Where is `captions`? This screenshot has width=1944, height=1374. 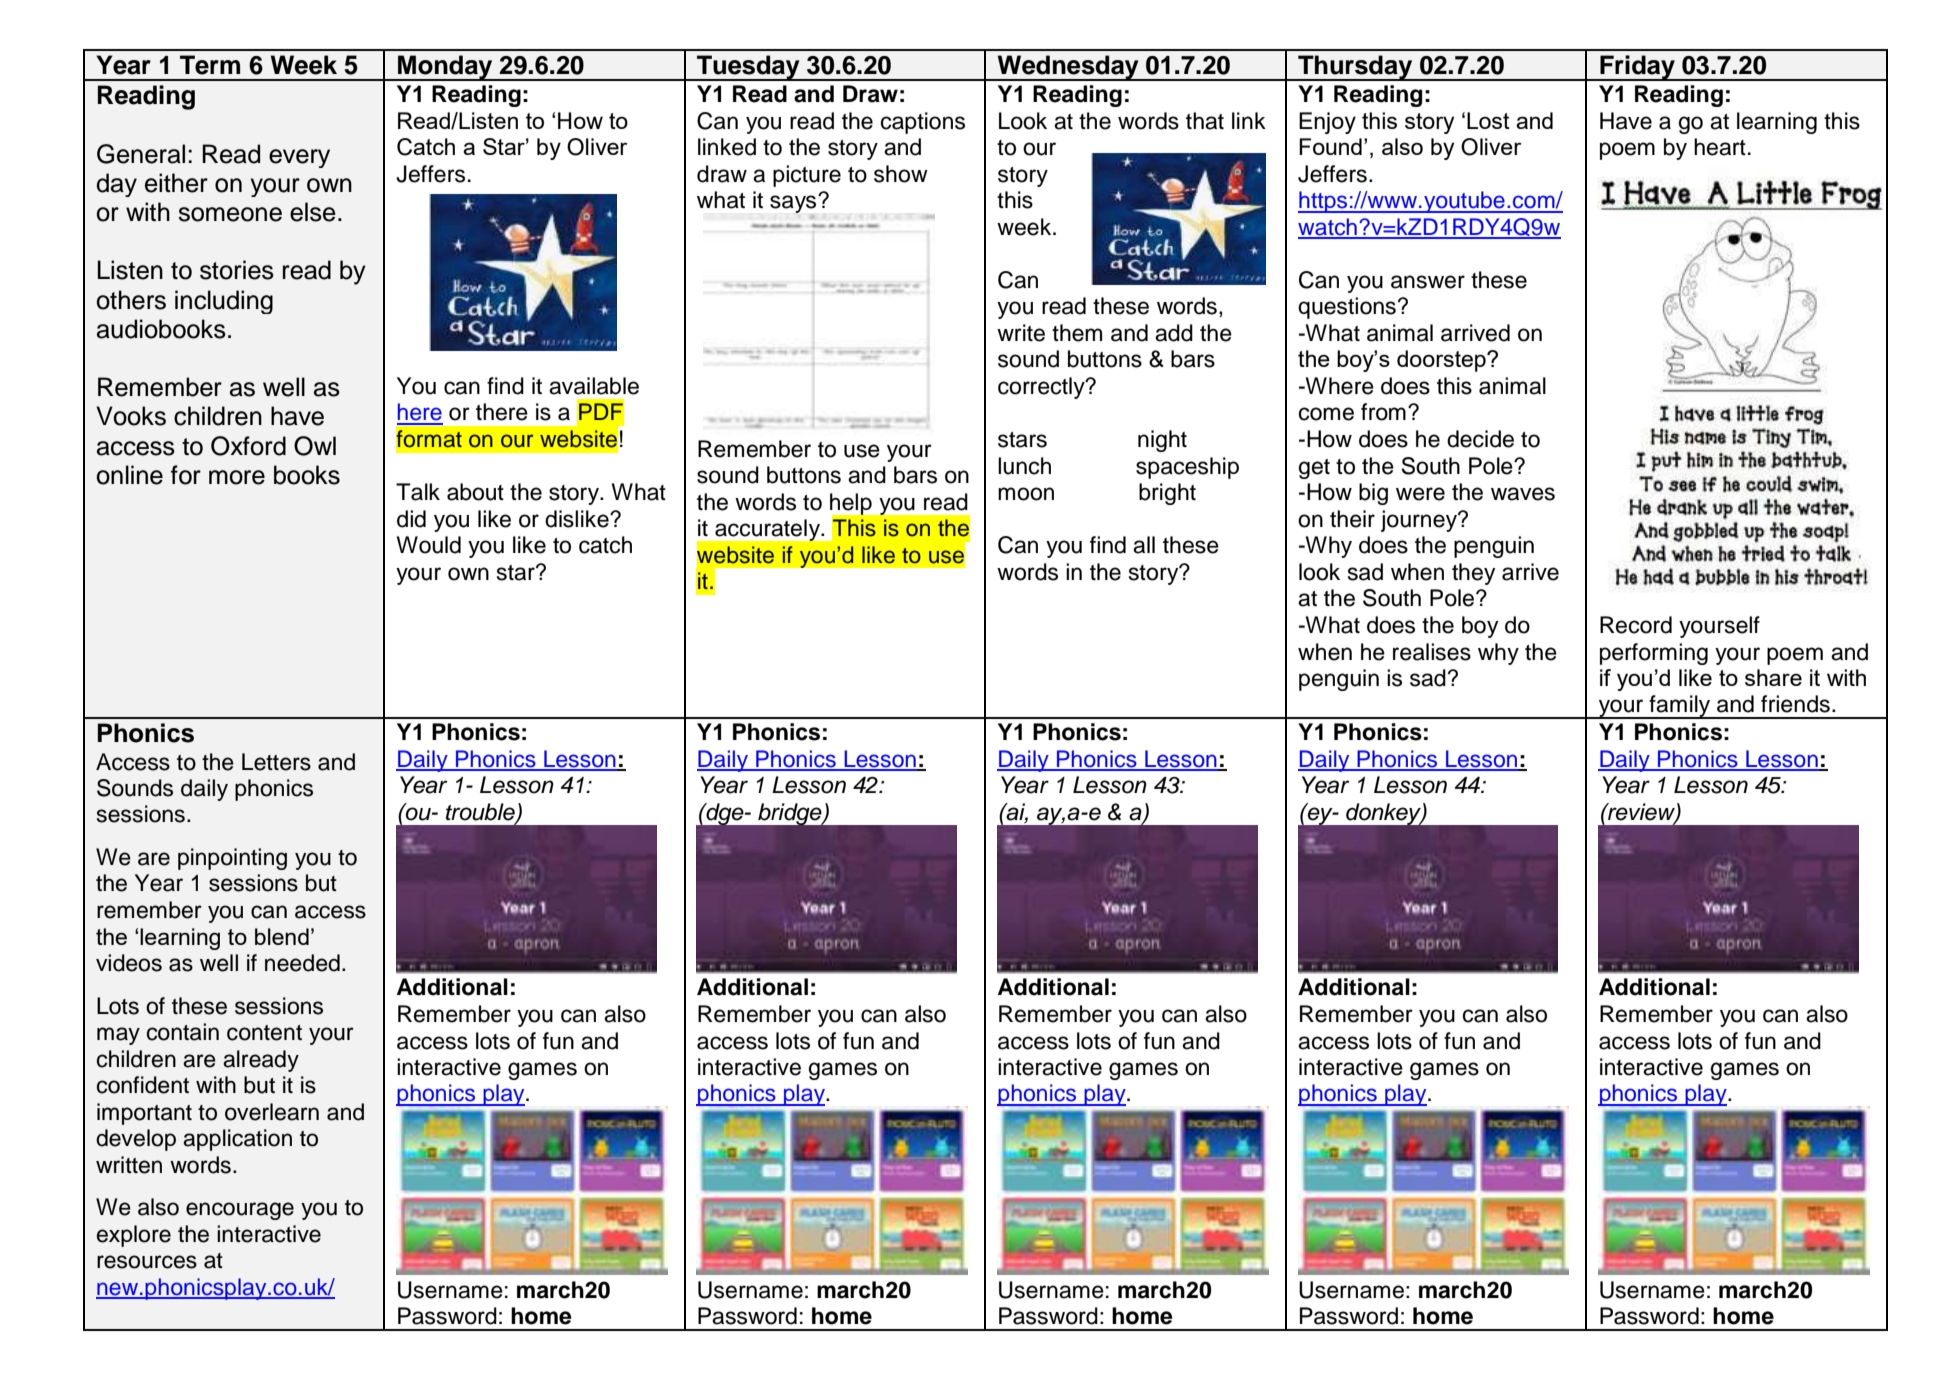 captions is located at coordinates (923, 123).
